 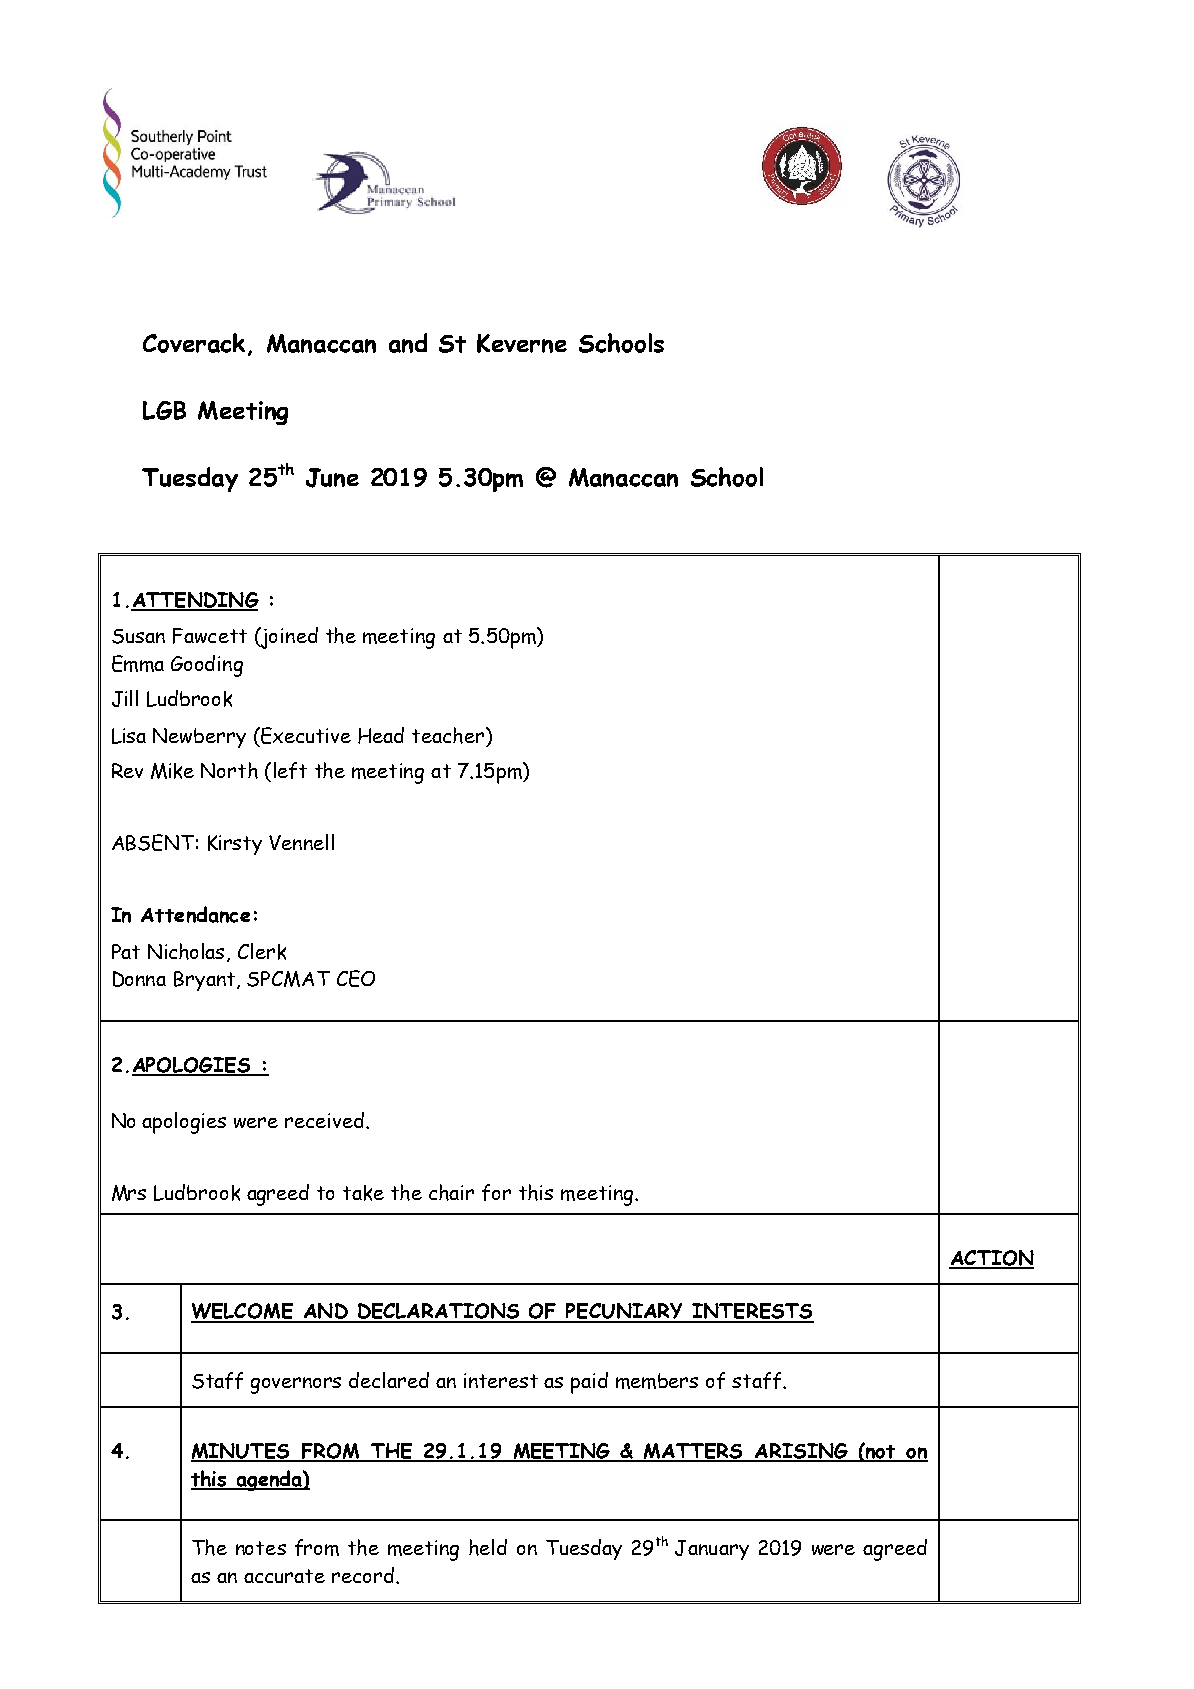 What do you see at coordinates (129, 1193) in the page?
I see `Mrs` at bounding box center [129, 1193].
